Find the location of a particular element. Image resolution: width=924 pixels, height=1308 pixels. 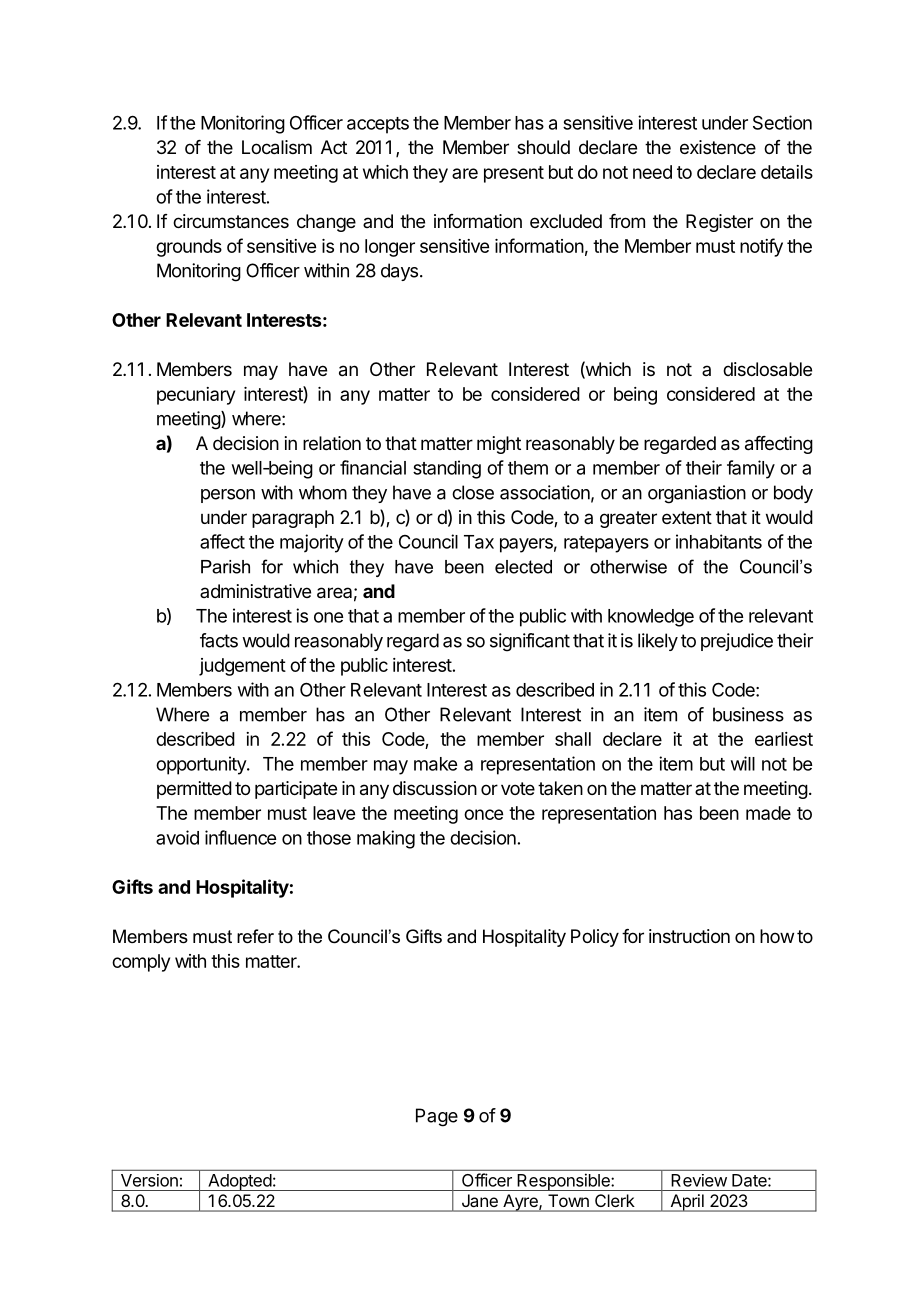

Localism is located at coordinates (277, 147).
